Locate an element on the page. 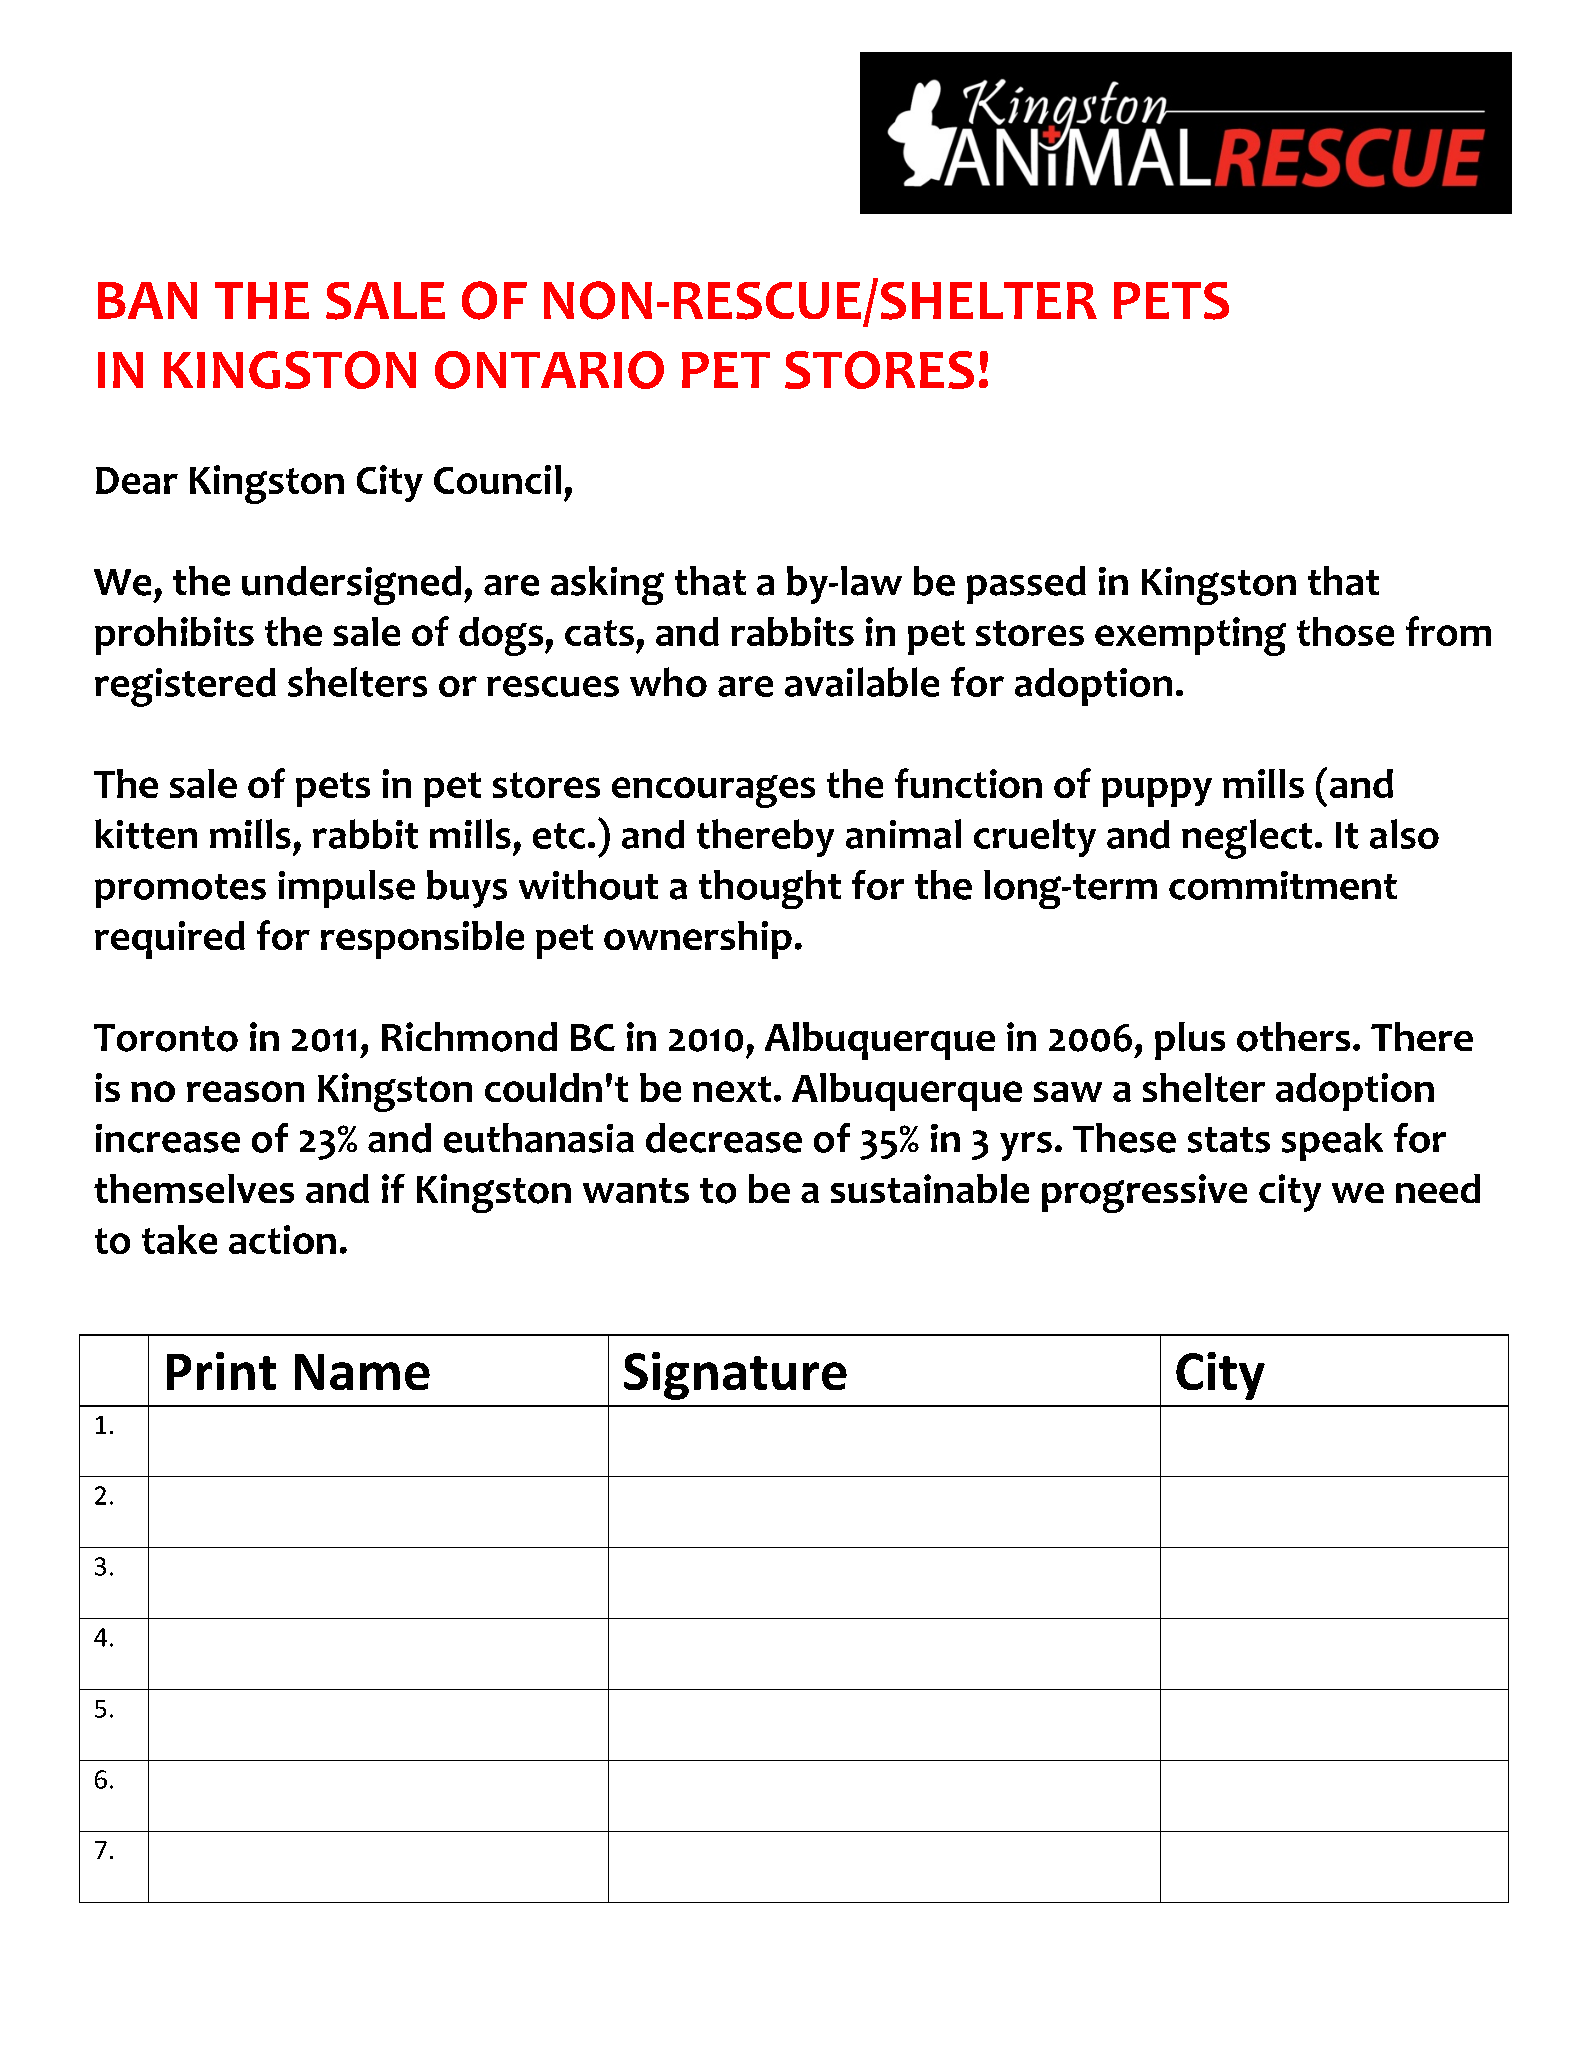 Image resolution: width=1588 pixels, height=2054 pixels. asking is located at coordinates (607, 585).
